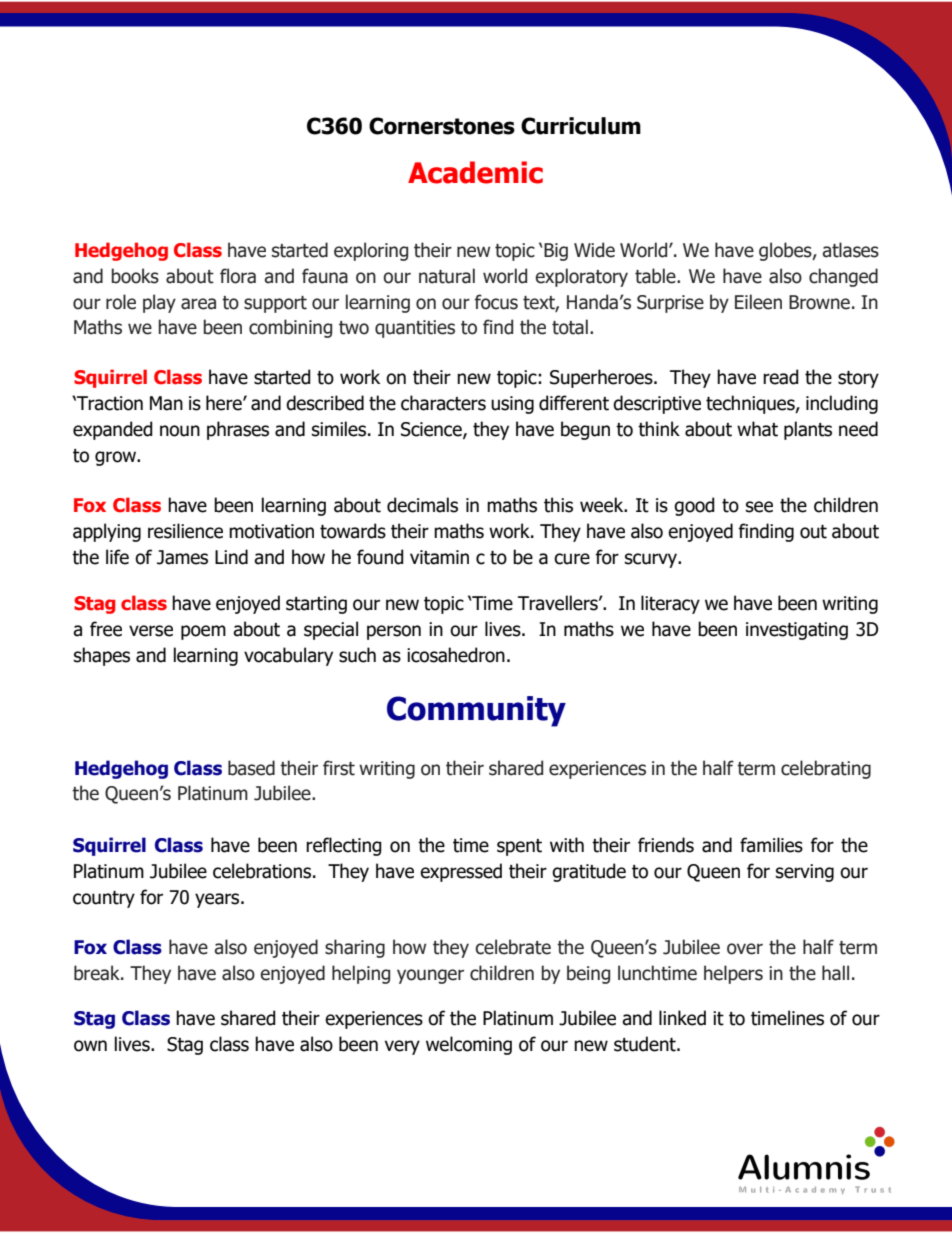  I want to click on helpers, so click(733, 974).
